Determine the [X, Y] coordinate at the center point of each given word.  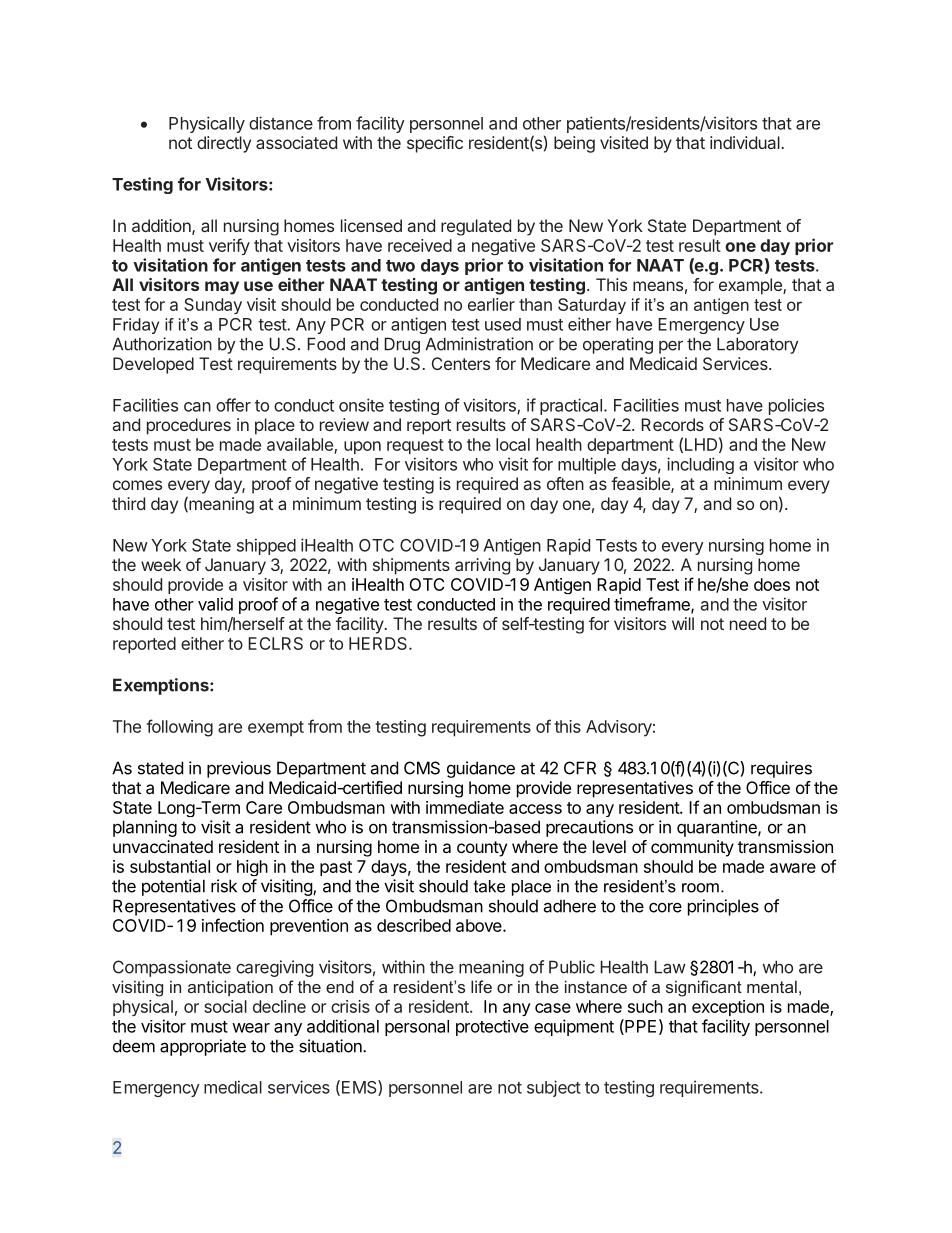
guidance [481, 769]
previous [239, 769]
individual [745, 142]
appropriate [203, 1047]
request [415, 446]
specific [435, 144]
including [700, 465]
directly [224, 144]
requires [781, 769]
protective [492, 1028]
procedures [189, 426]
